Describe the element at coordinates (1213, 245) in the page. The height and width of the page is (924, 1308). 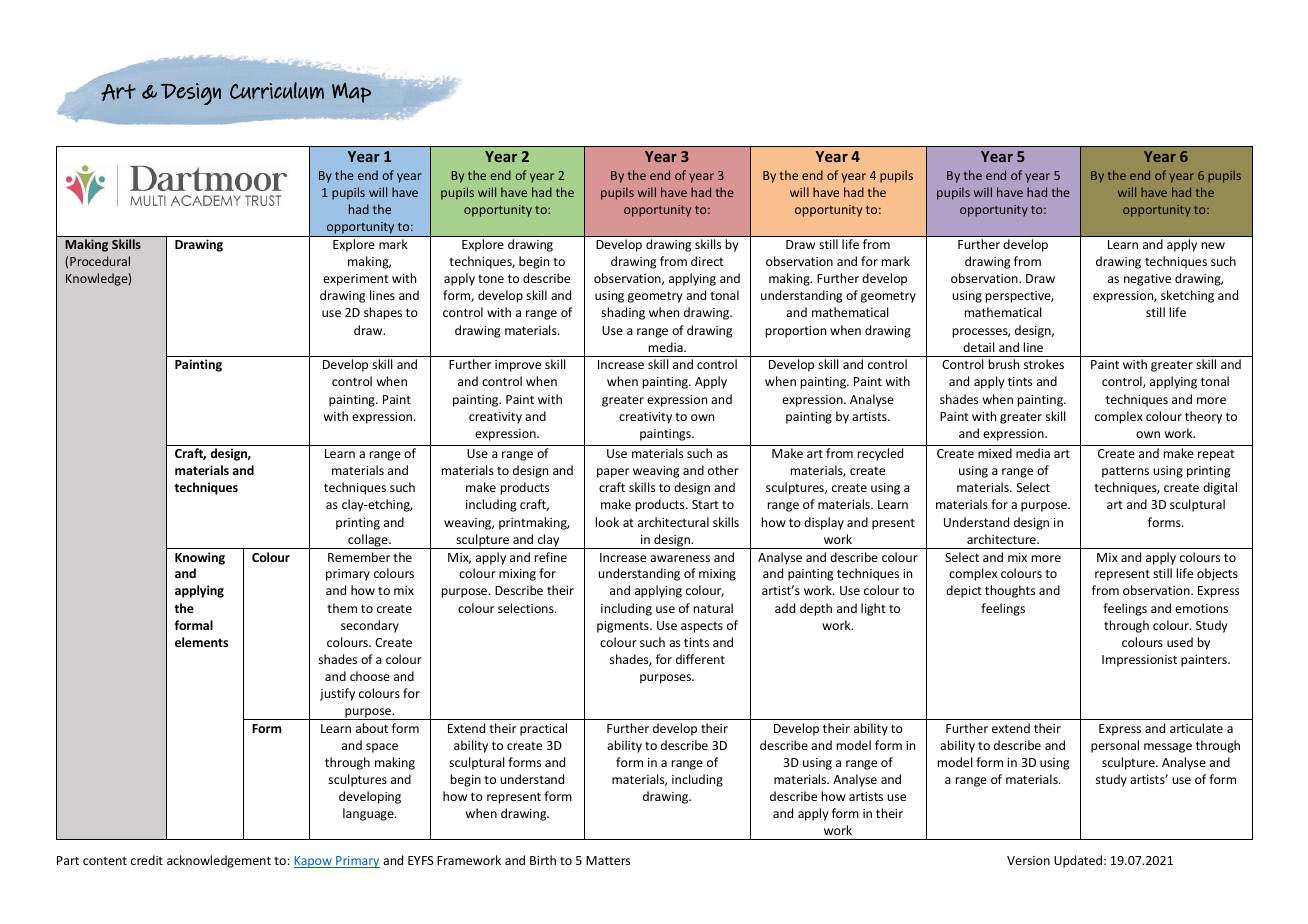
I see `new` at that location.
